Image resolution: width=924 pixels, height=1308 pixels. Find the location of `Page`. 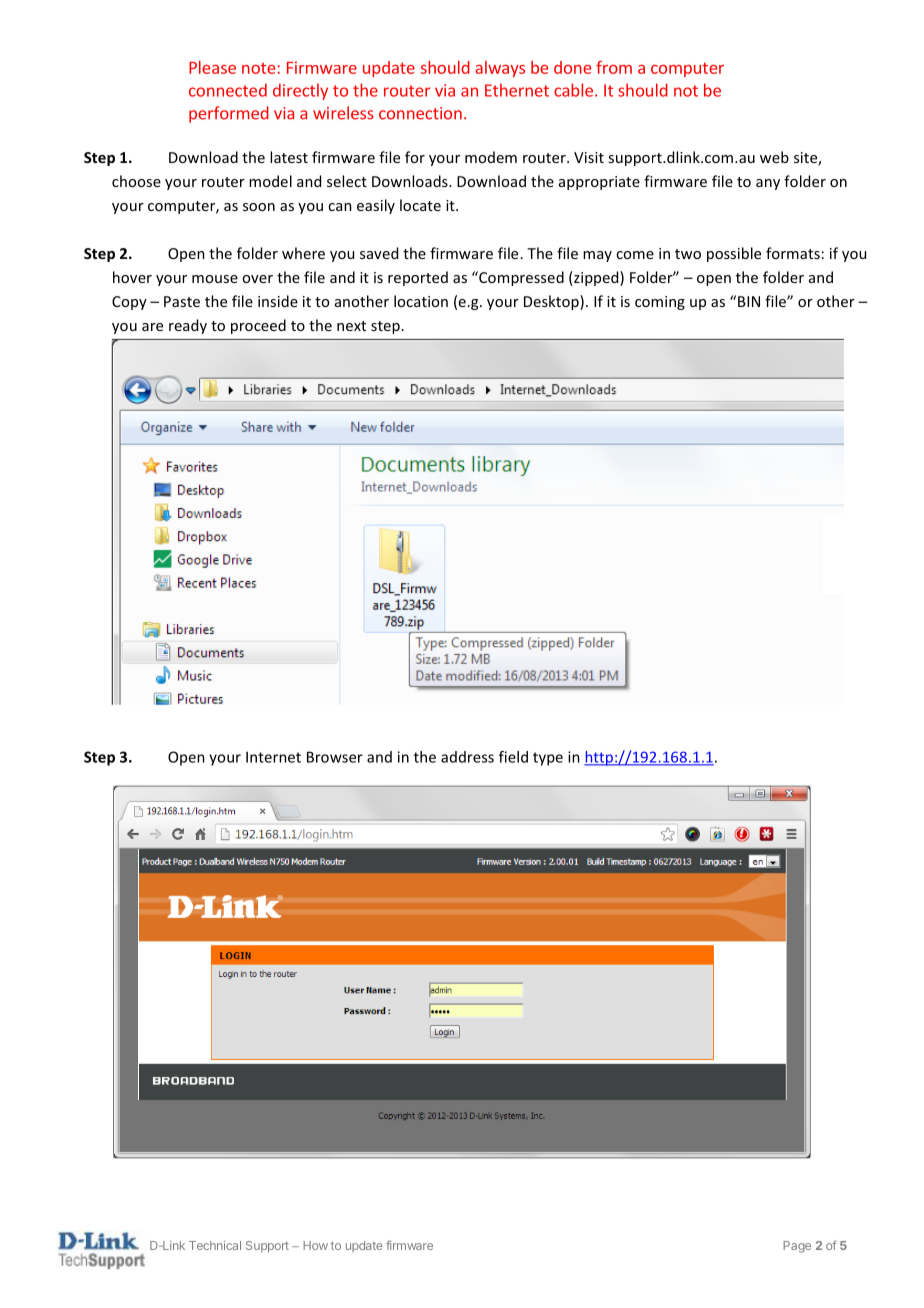

Page is located at coordinates (797, 1247).
